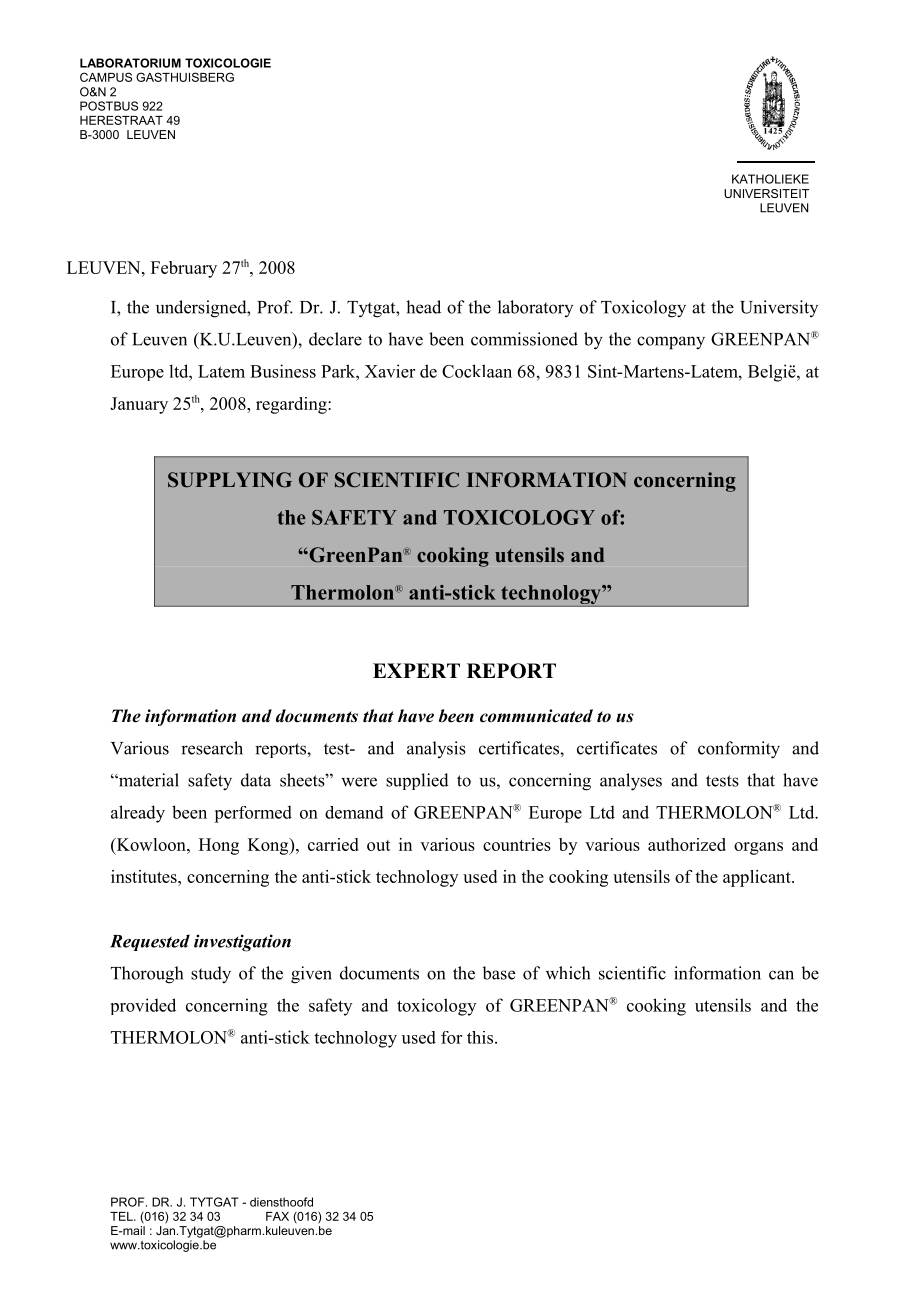 This screenshot has width=924, height=1308. What do you see at coordinates (416, 670) in the screenshot?
I see `EXPERT` at bounding box center [416, 670].
